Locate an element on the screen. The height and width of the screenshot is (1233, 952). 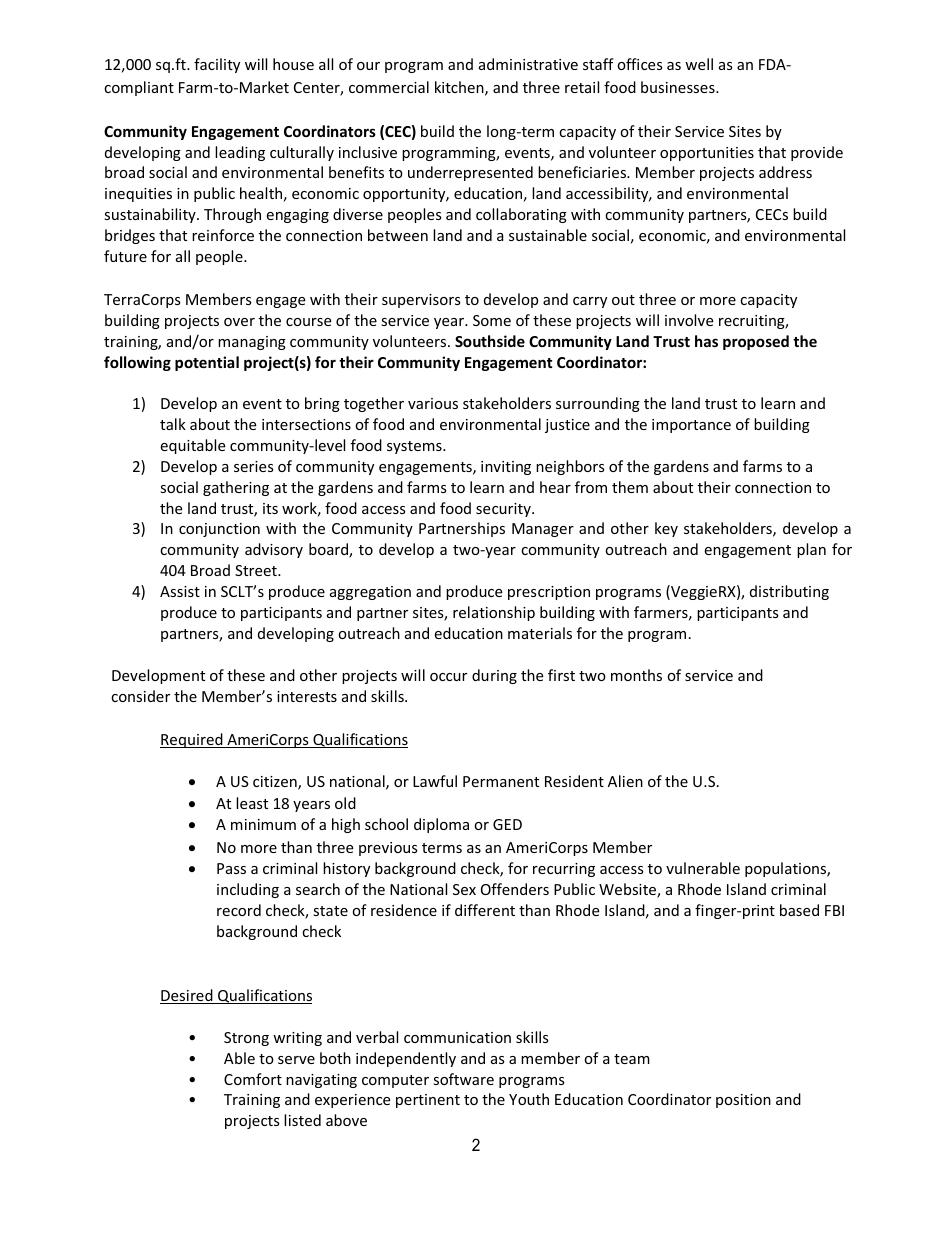
facility is located at coordinates (217, 65).
